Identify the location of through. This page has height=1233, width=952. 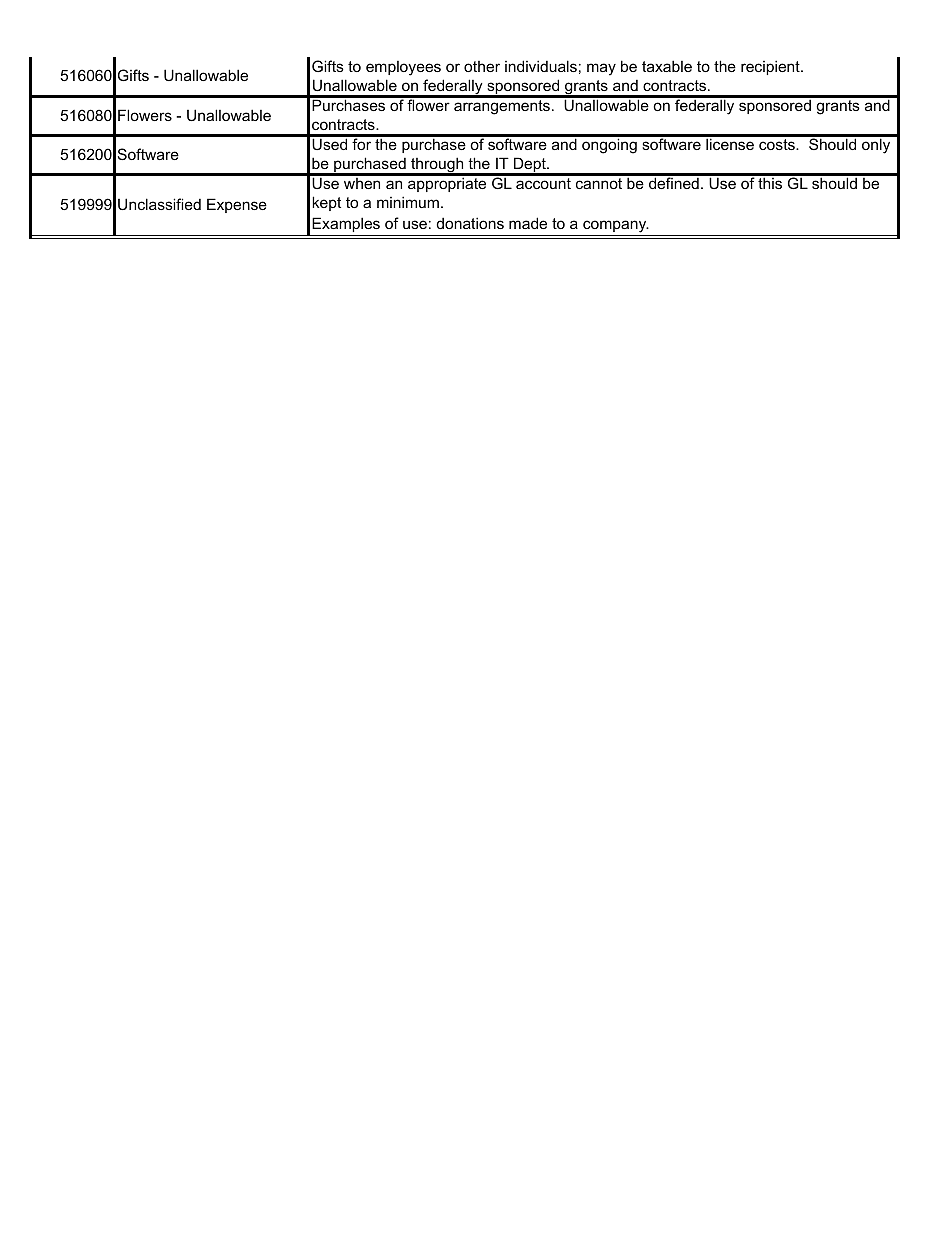
(437, 166).
